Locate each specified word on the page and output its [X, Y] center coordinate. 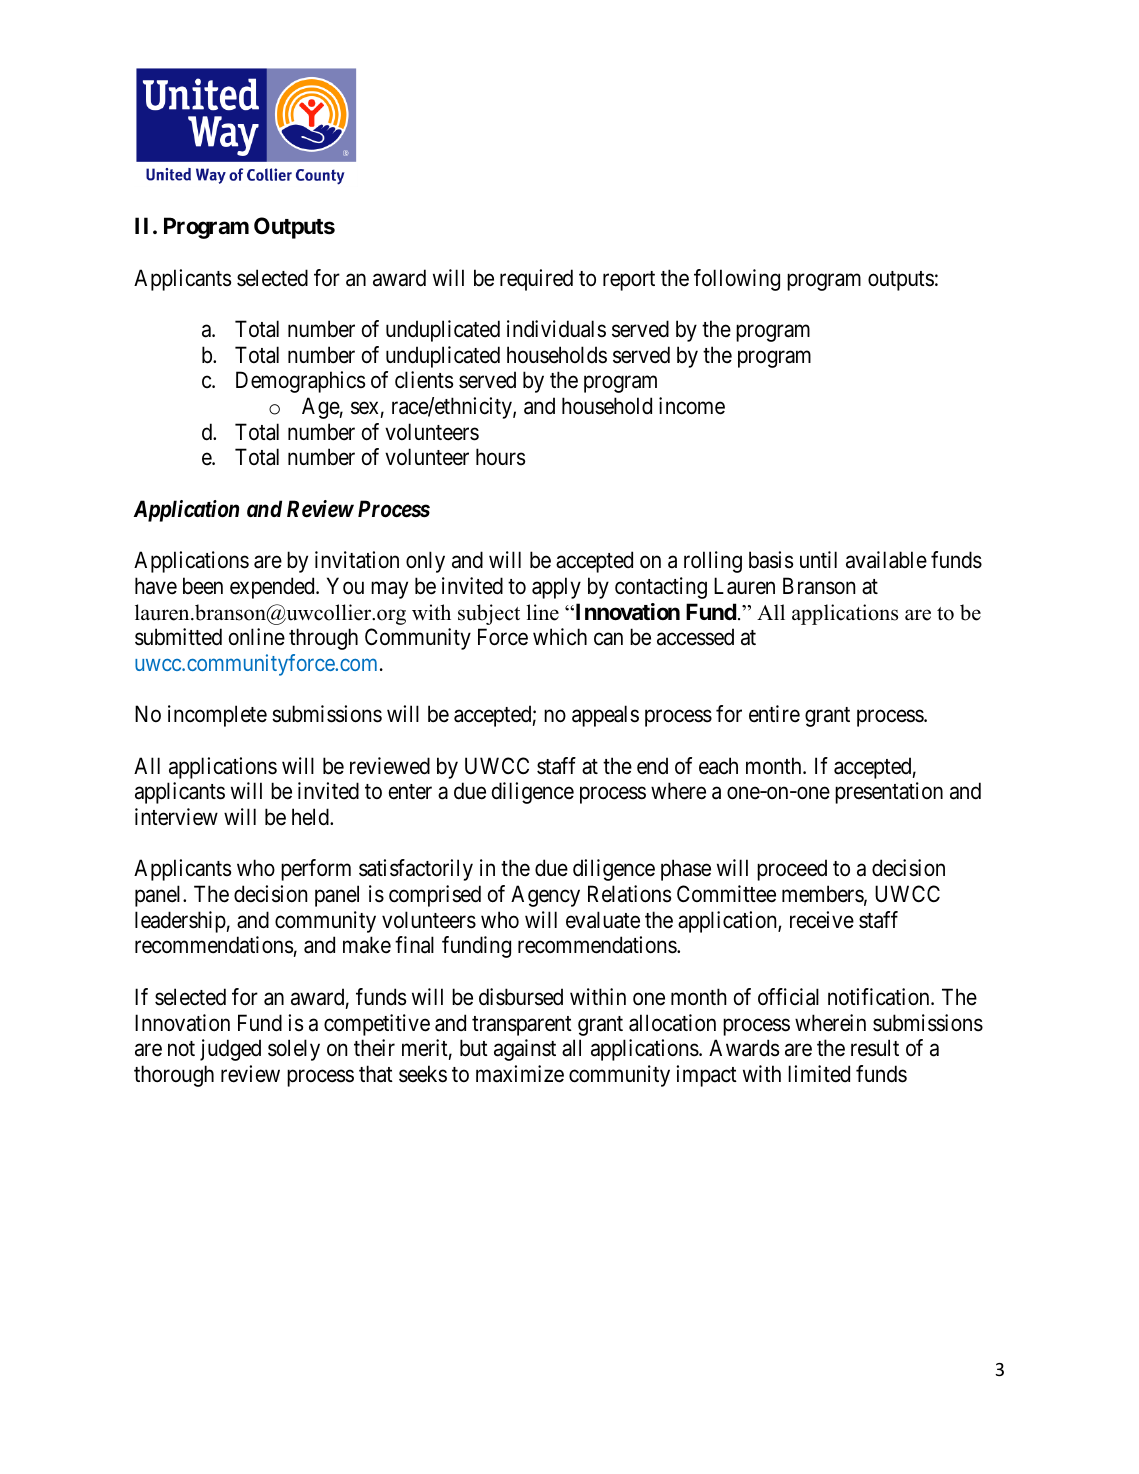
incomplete [217, 716]
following [737, 280]
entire [774, 714]
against [525, 1050]
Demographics [300, 382]
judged [230, 1050]
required [536, 280]
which [560, 636]
